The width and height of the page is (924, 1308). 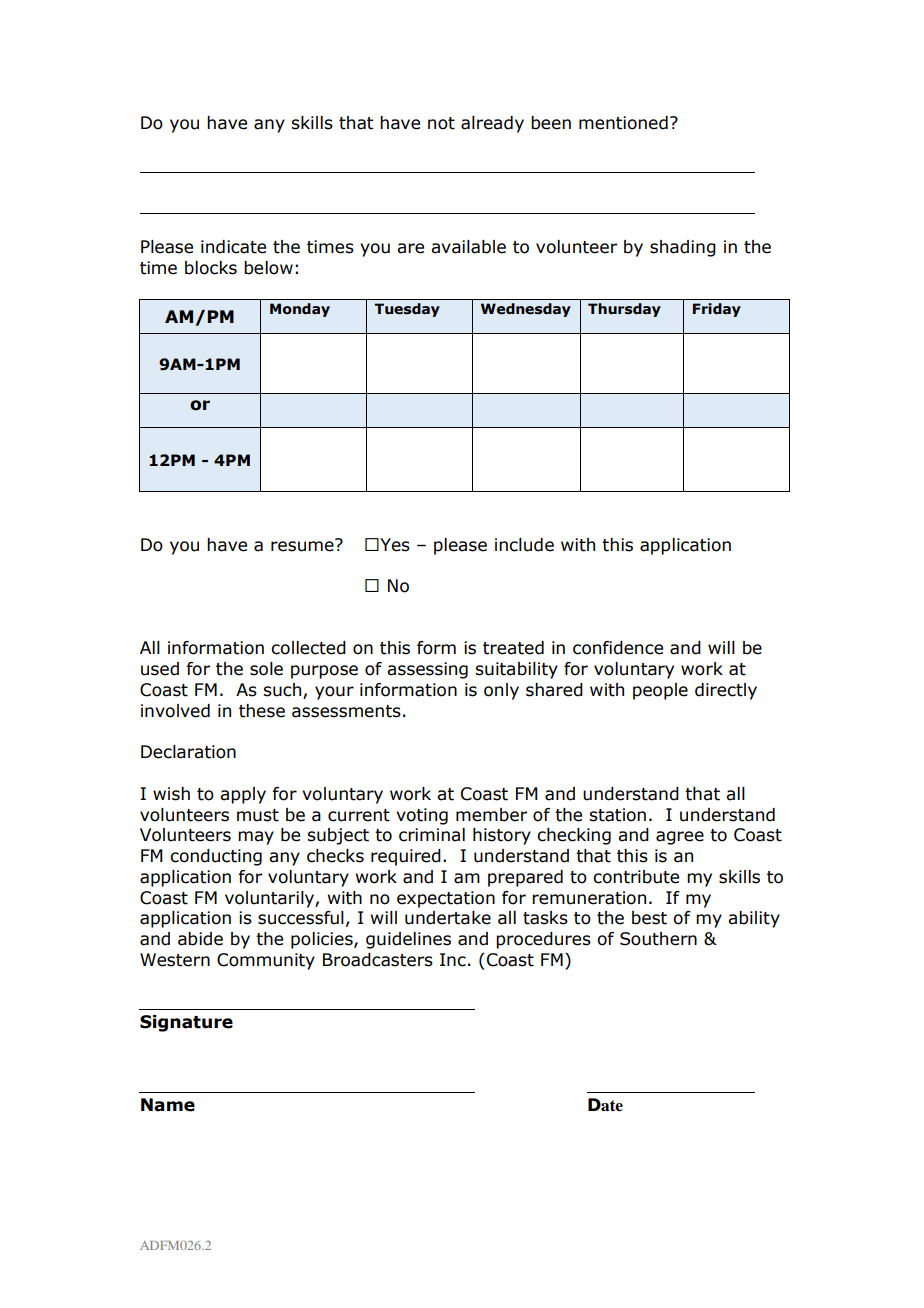 I want to click on indicate, so click(x=233, y=247).
